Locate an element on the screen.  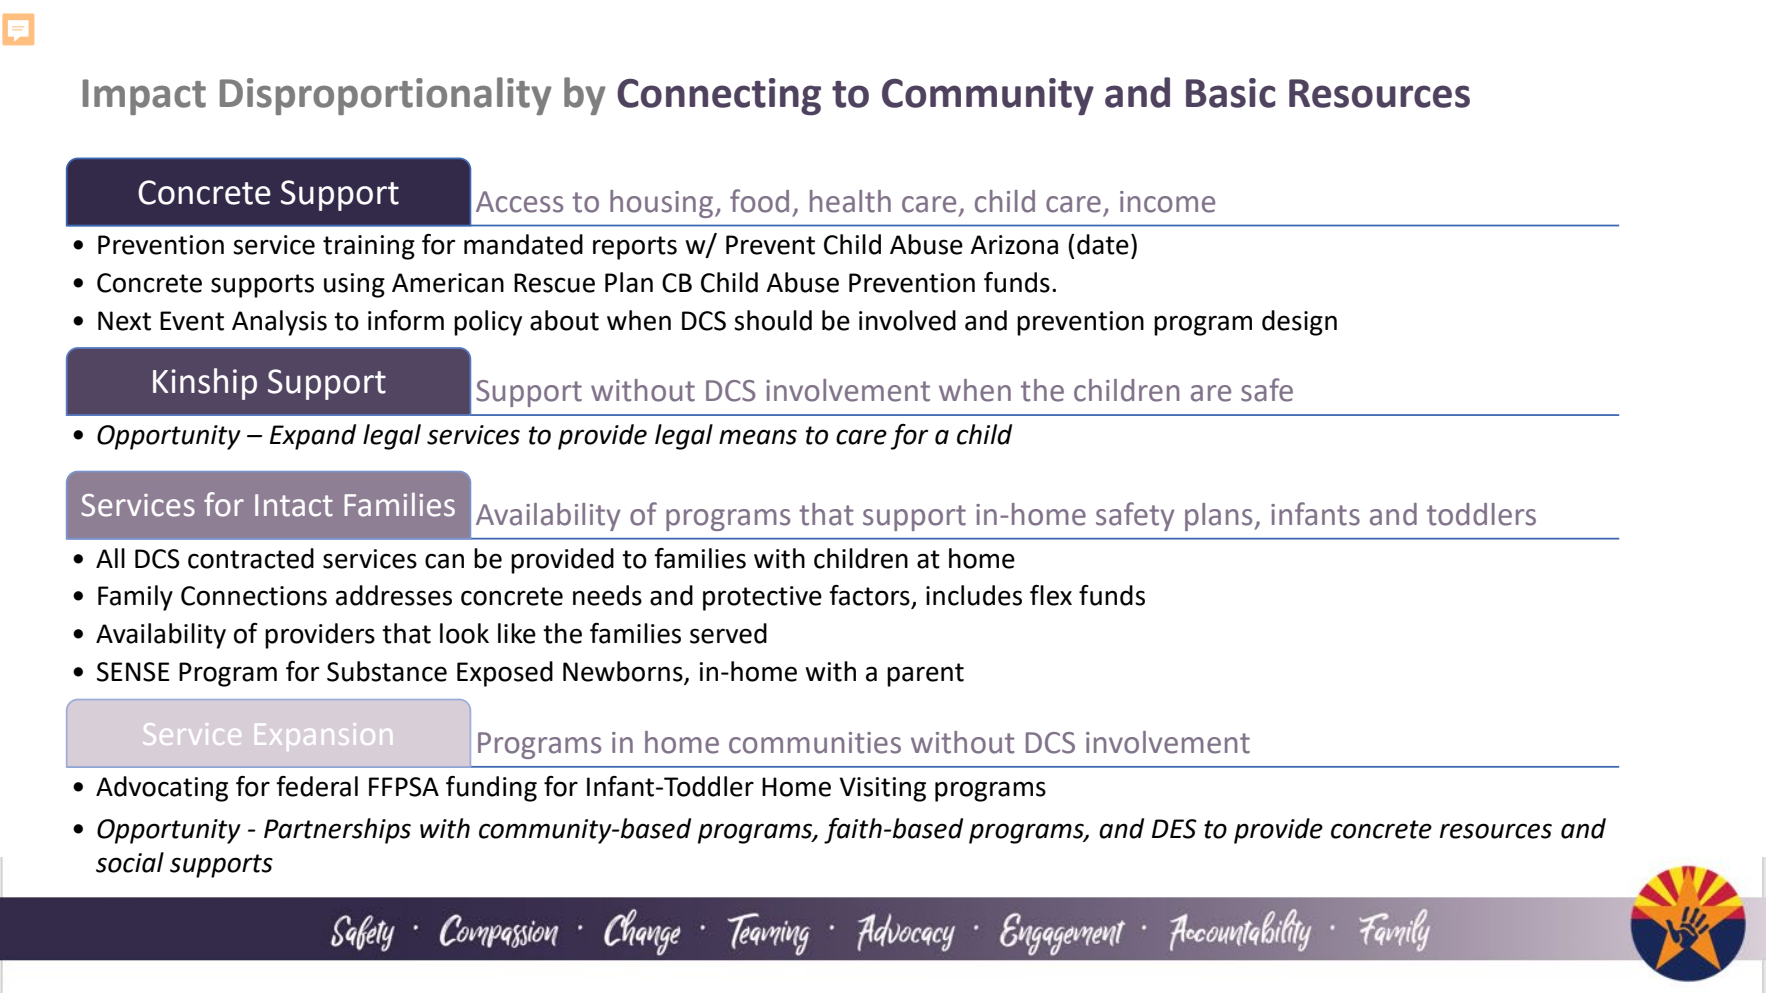
Connections is located at coordinates (254, 596).
